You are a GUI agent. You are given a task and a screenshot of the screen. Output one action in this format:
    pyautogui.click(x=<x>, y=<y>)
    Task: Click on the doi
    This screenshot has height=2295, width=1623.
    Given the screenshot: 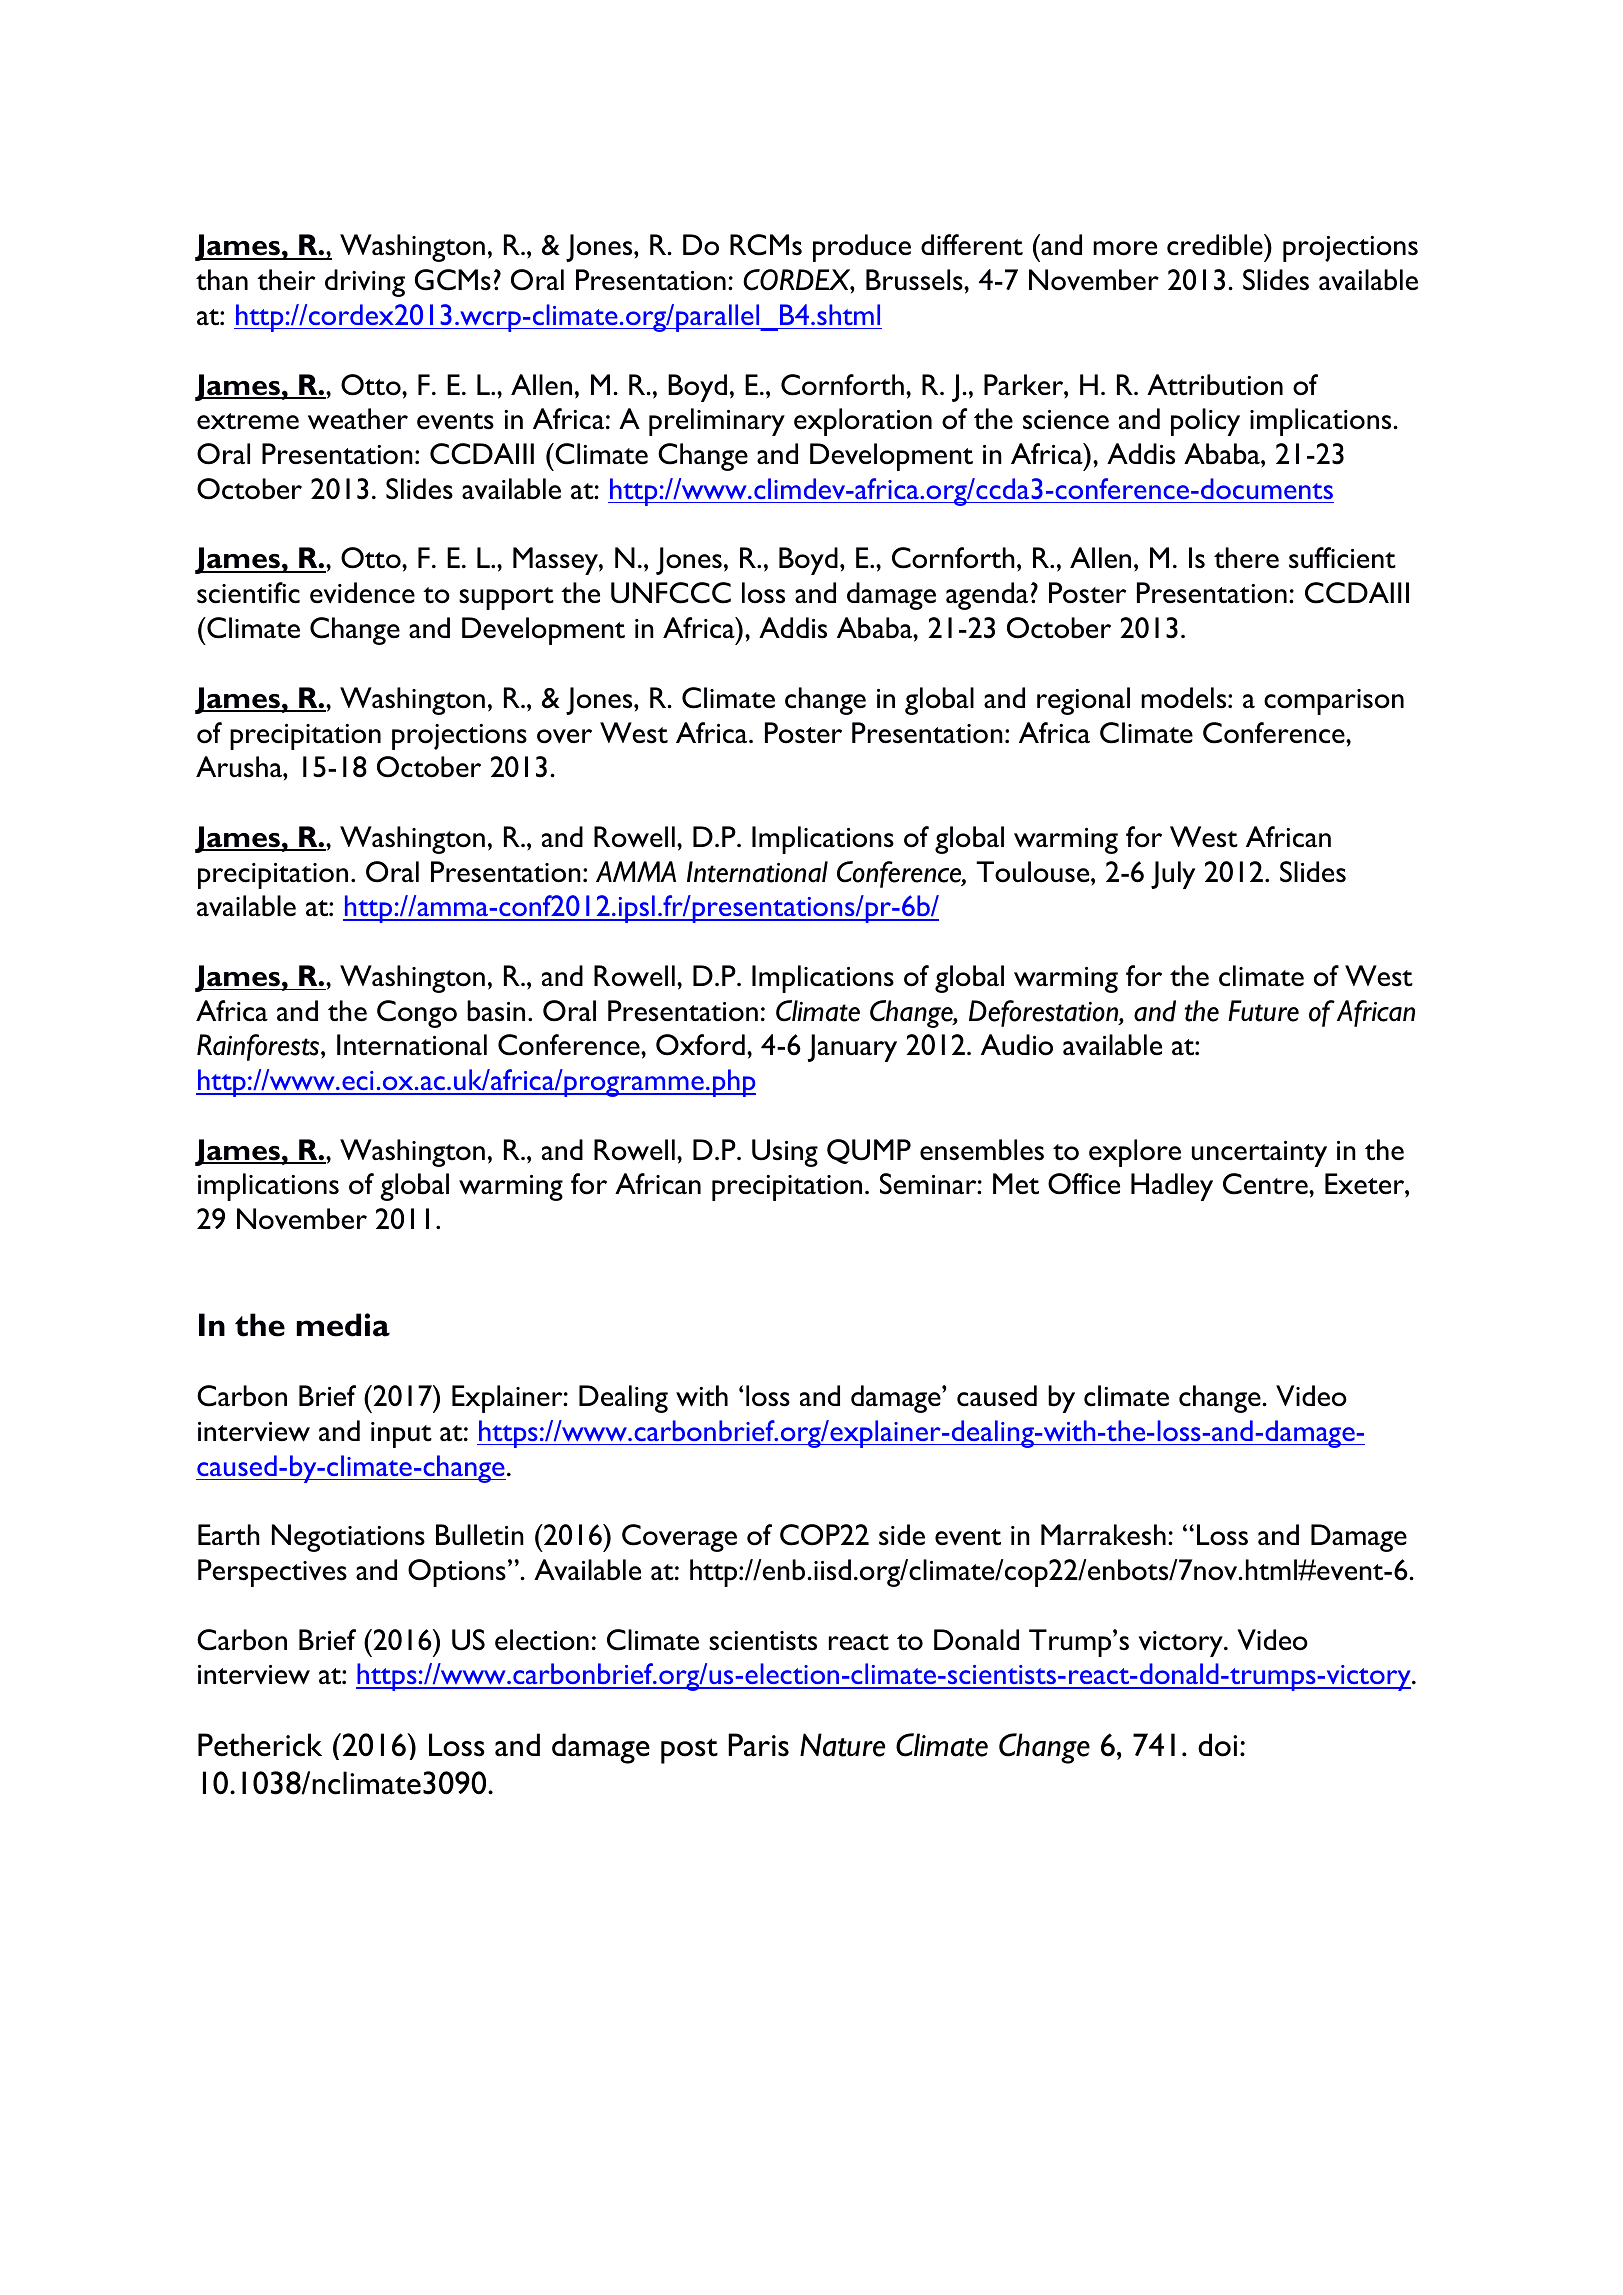 What is the action you would take?
    pyautogui.click(x=1217, y=1745)
